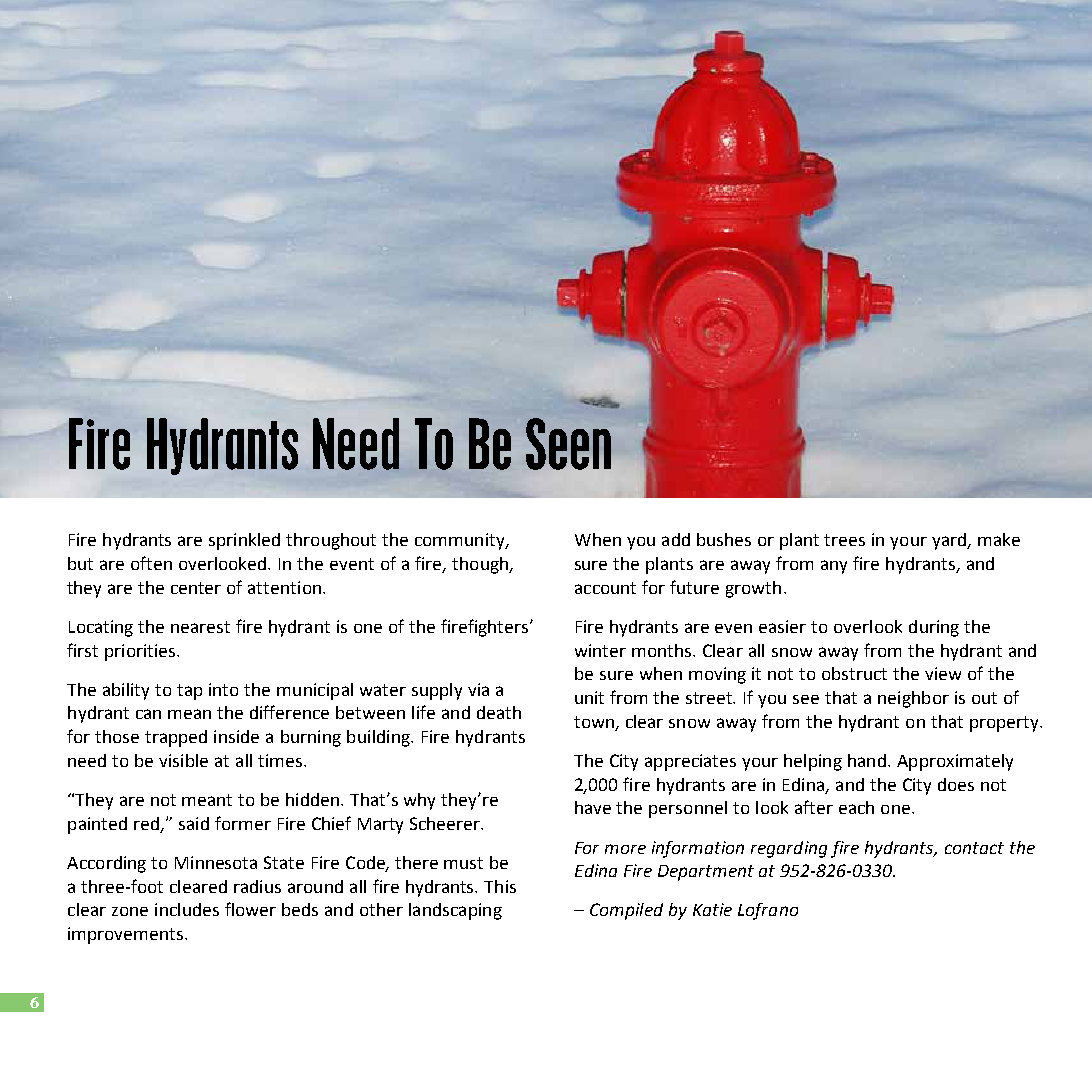 The width and height of the image is (1092, 1092). I want to click on hand, so click(867, 760).
